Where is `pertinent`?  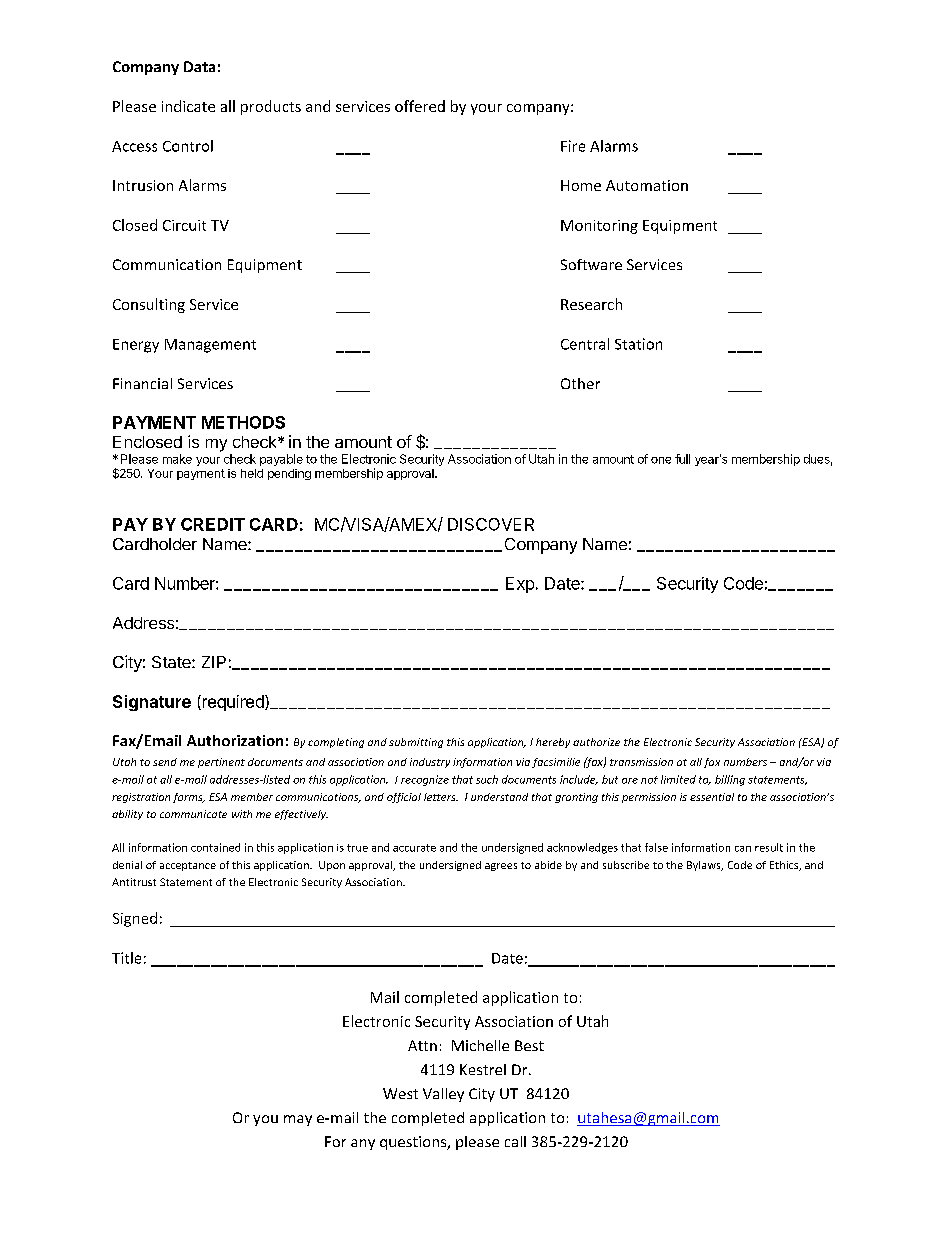 pertinent is located at coordinates (221, 763).
